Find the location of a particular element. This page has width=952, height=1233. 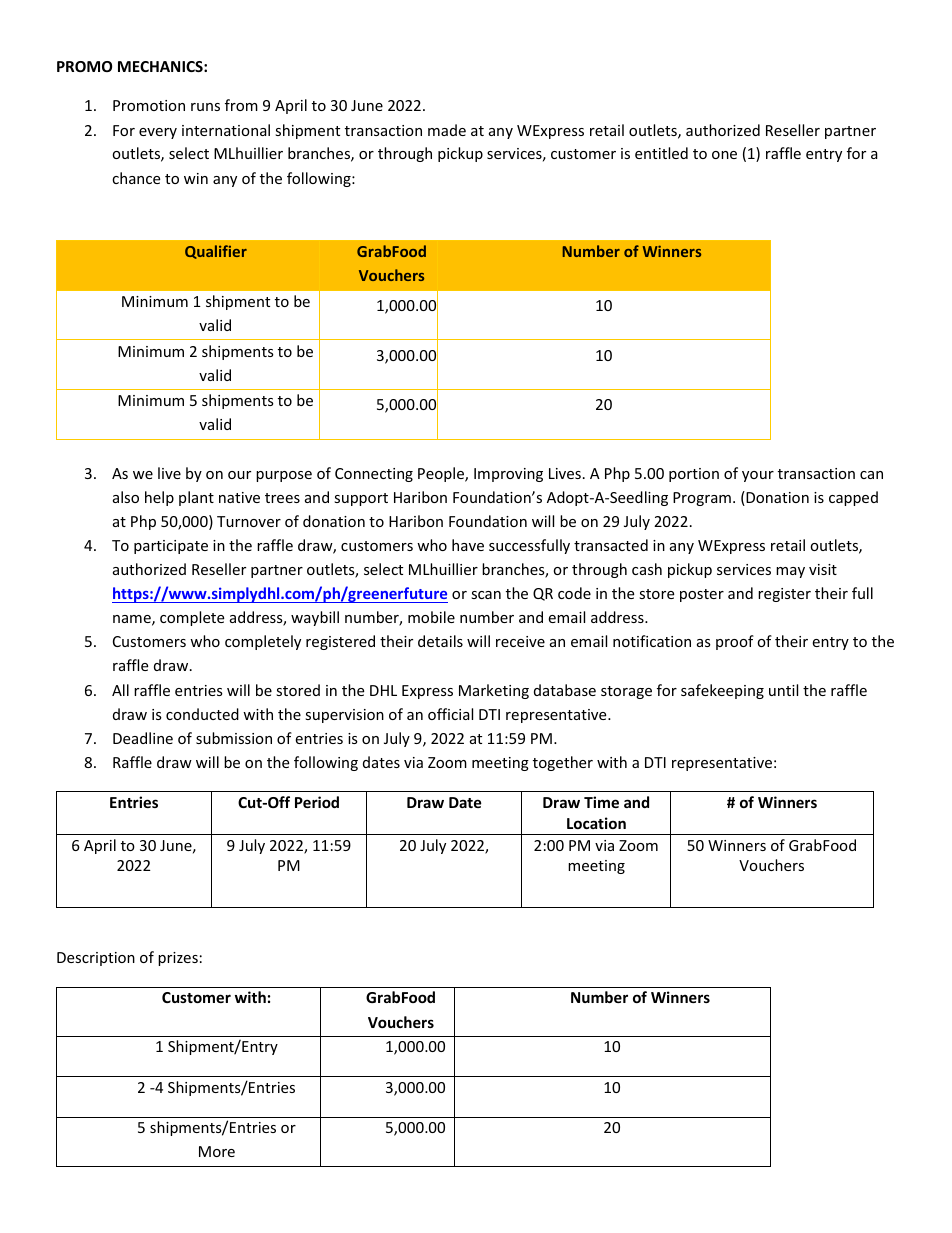

Qualifier is located at coordinates (216, 252).
